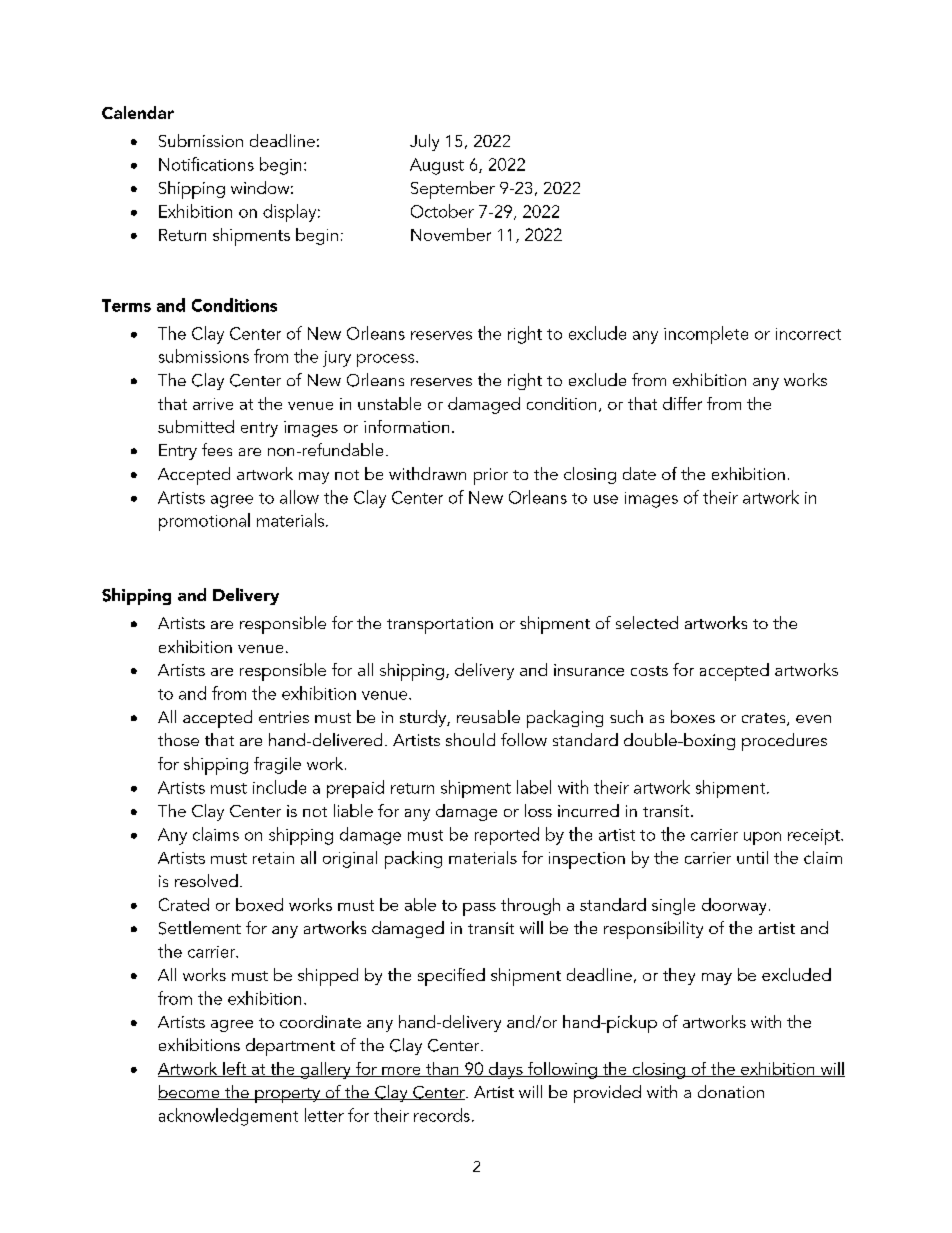  What do you see at coordinates (442, 1069) in the screenshot?
I see `than` at bounding box center [442, 1069].
